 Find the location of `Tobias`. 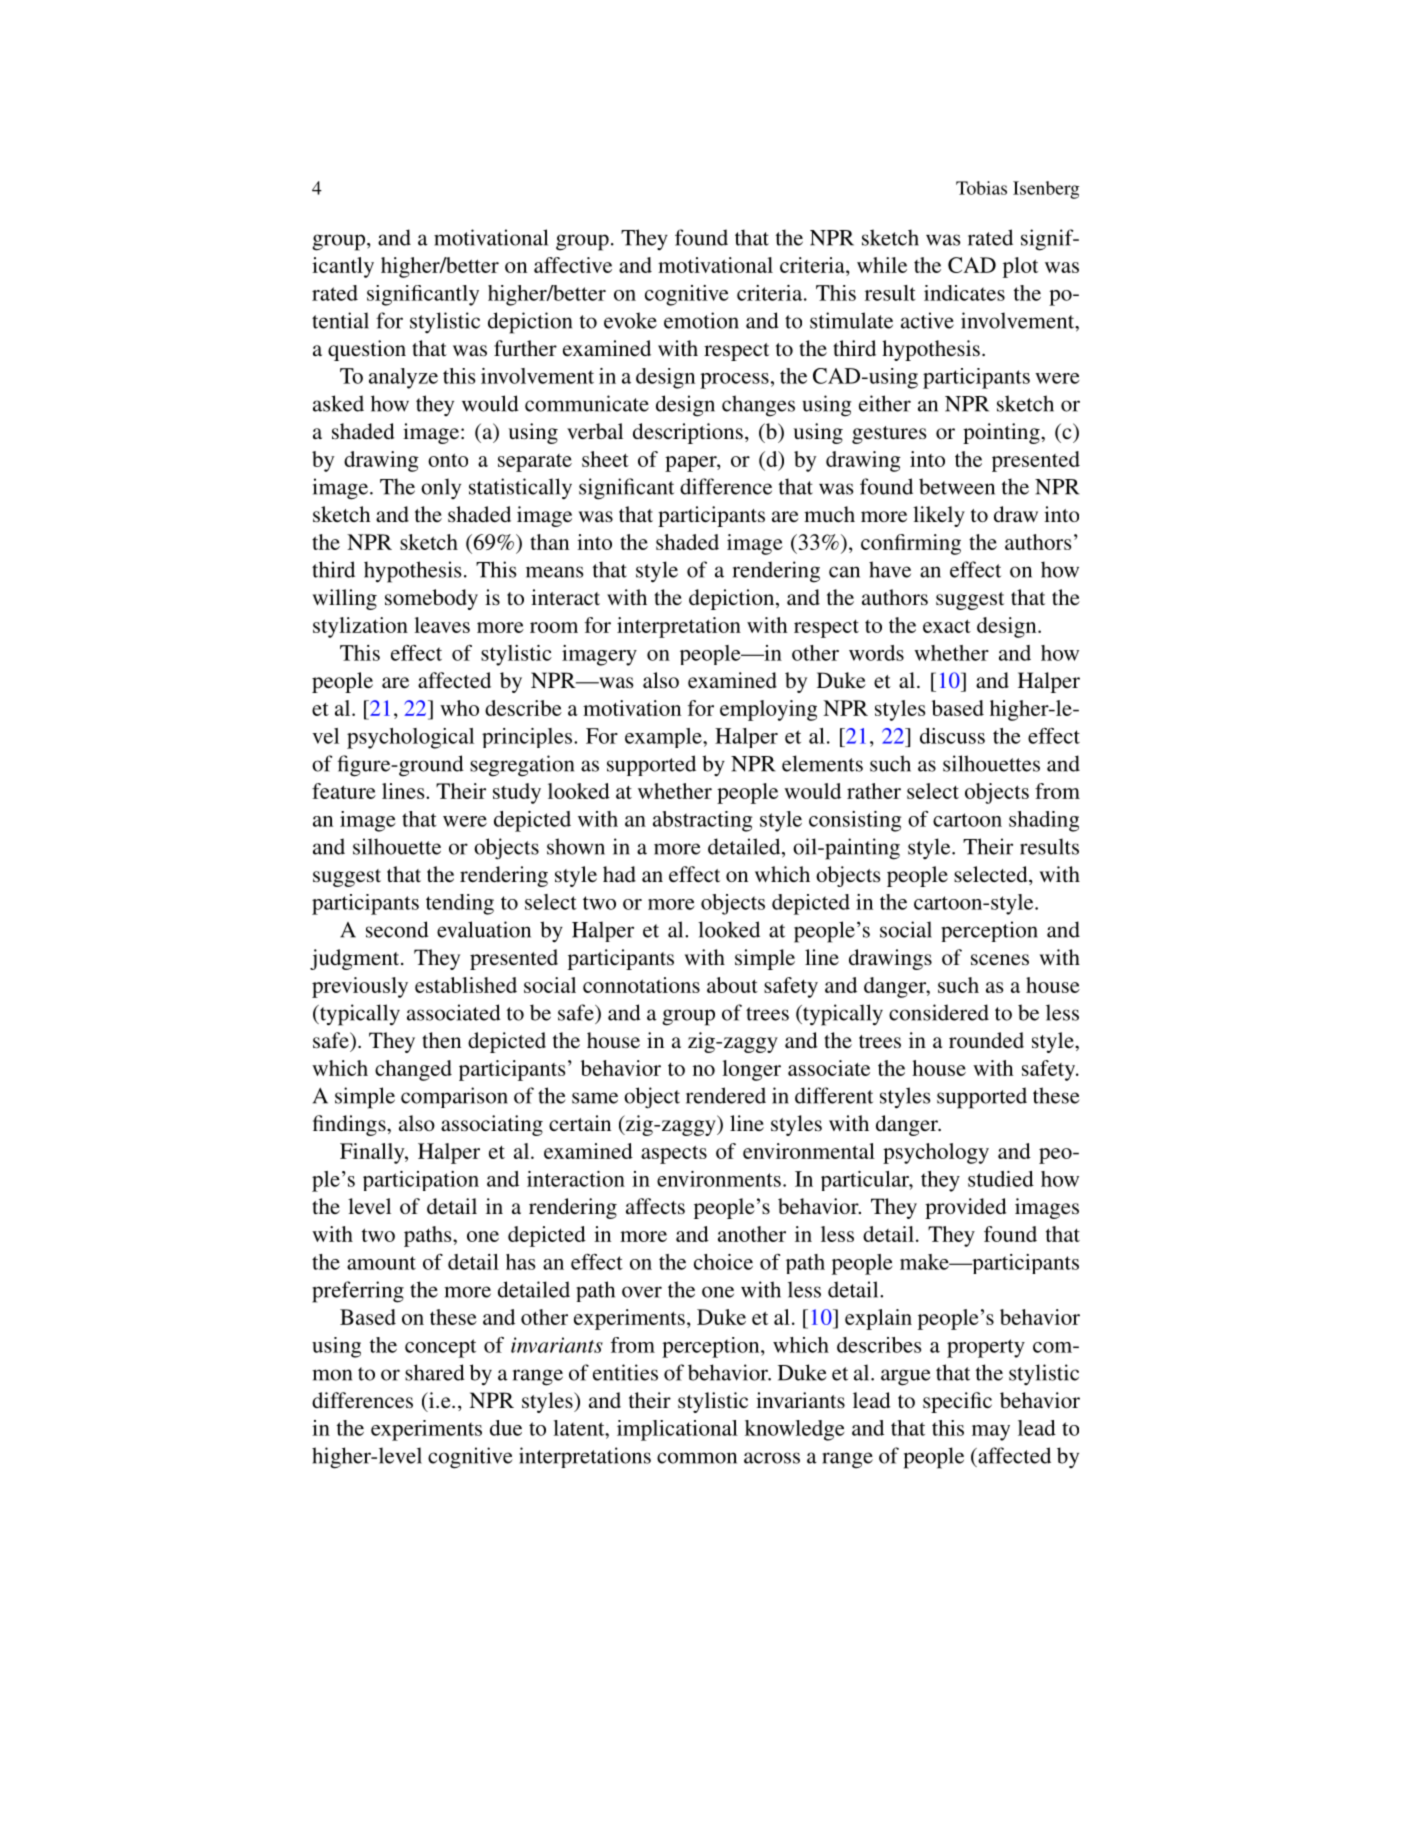

Tobias is located at coordinates (981, 188).
